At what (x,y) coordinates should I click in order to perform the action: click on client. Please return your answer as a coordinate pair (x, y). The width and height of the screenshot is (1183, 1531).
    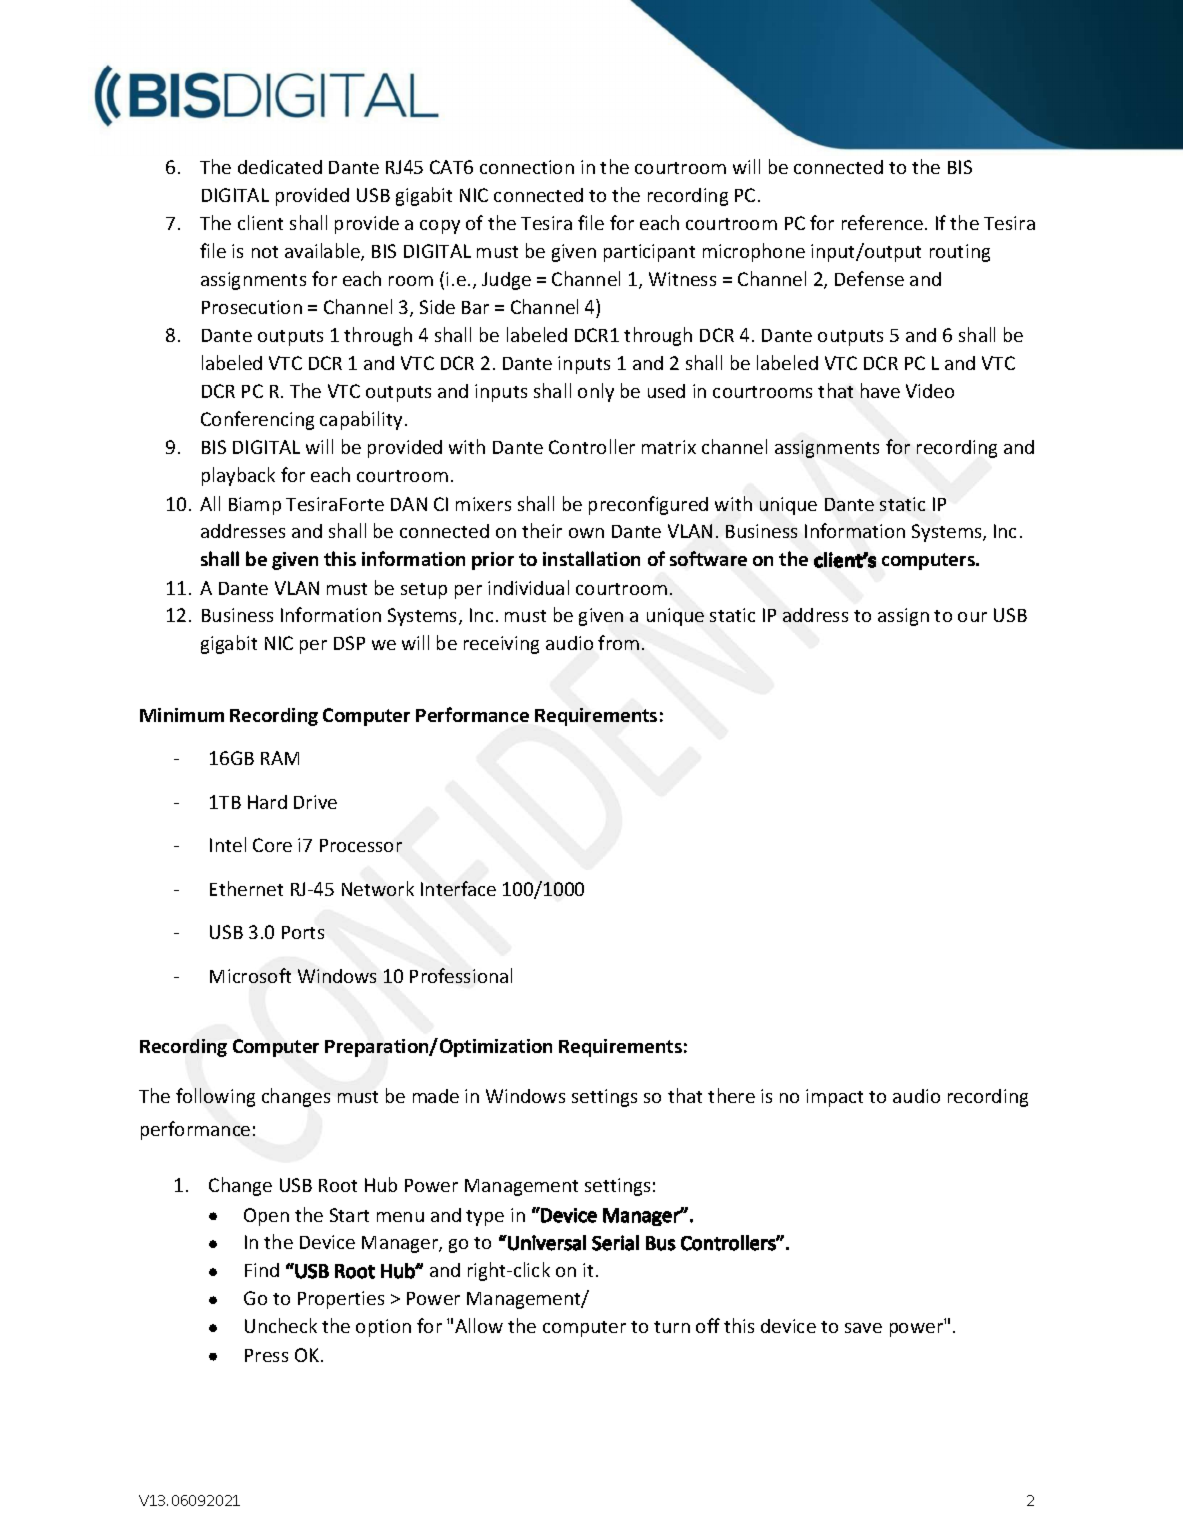
    Looking at the image, I should click on (260, 222).
